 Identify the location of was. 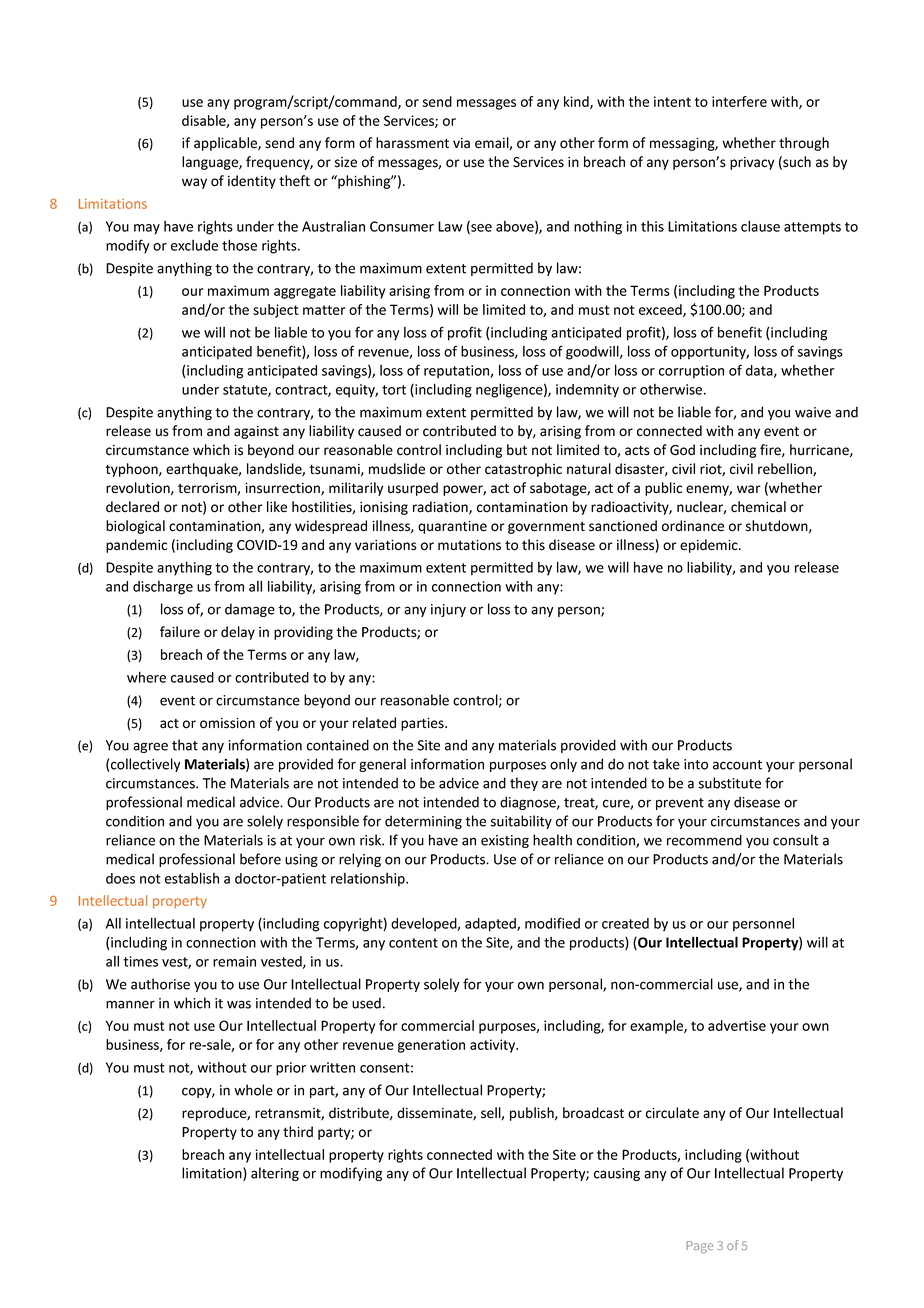
(239, 1004).
